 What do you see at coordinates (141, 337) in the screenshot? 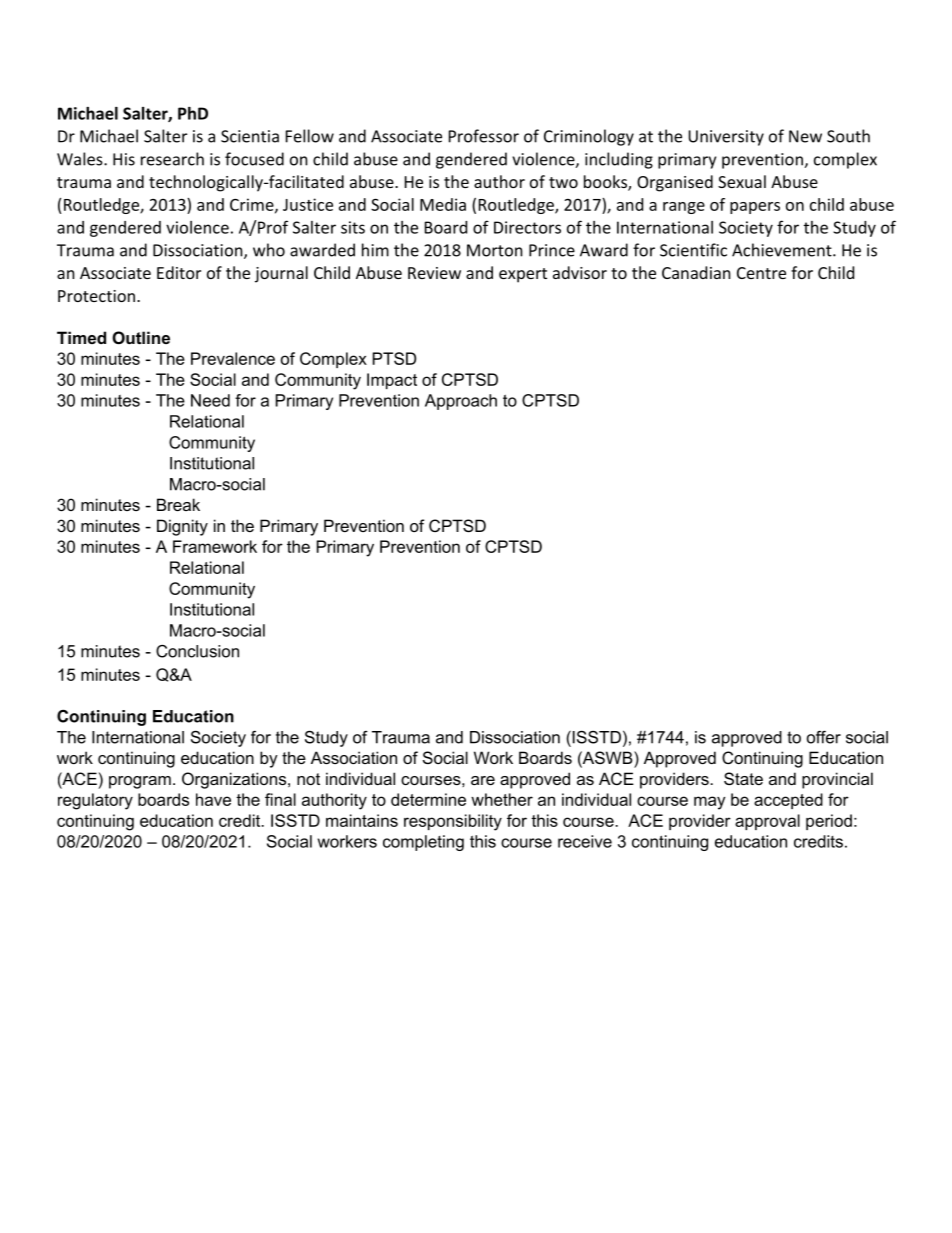
I see `Outline` at bounding box center [141, 337].
